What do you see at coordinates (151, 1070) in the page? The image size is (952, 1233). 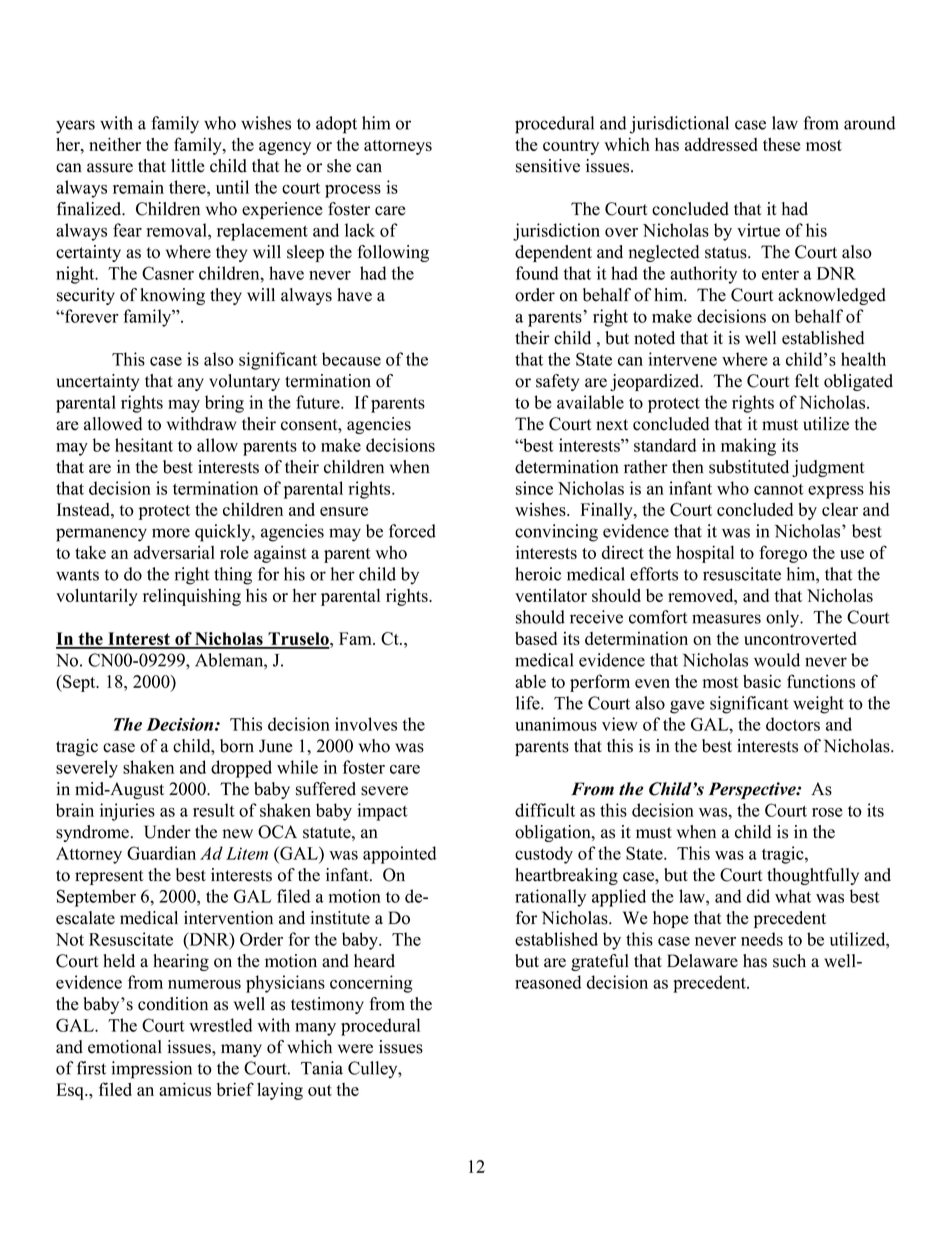 I see `impression` at bounding box center [151, 1070].
